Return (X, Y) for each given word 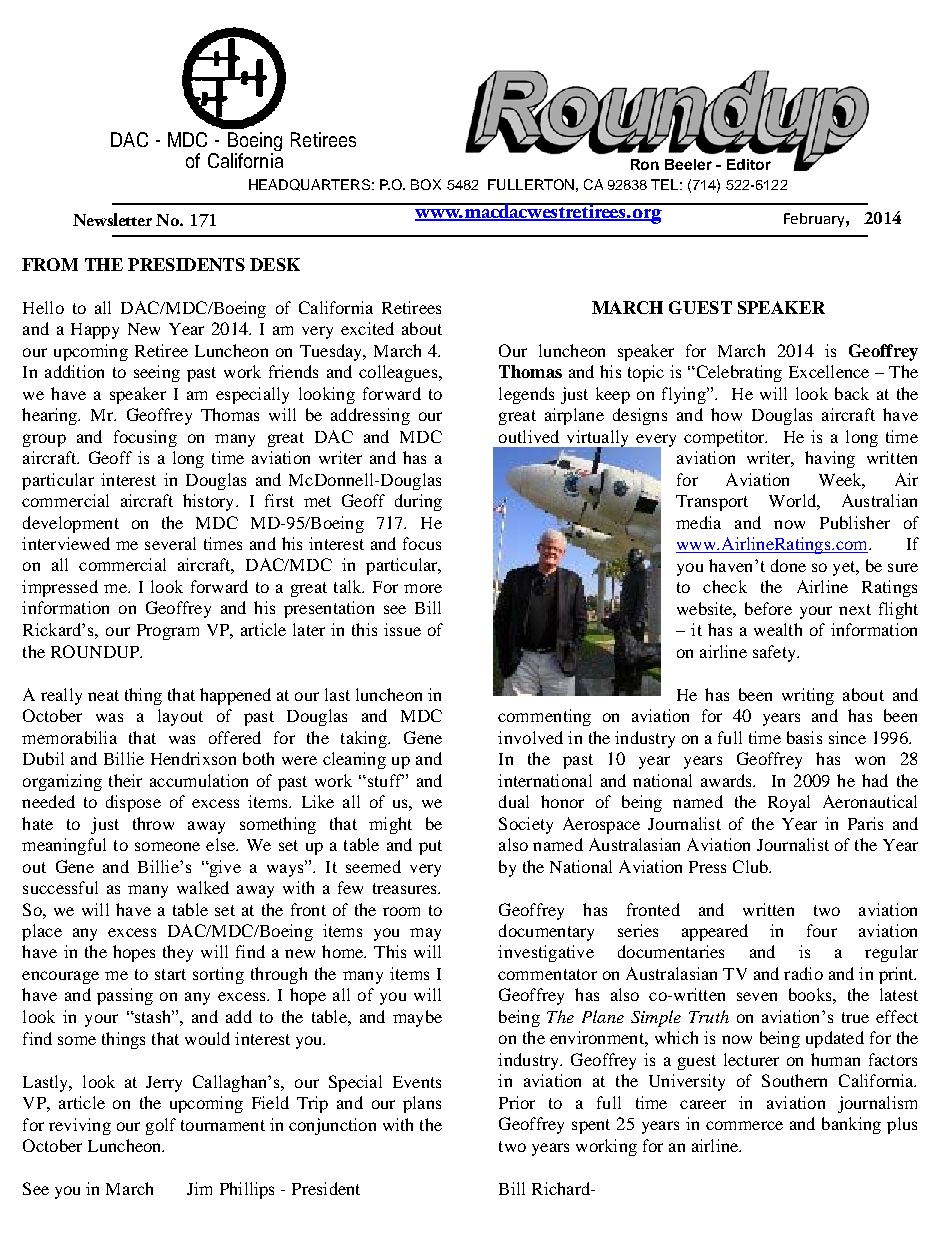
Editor (749, 164)
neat (103, 695)
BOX (426, 184)
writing (808, 696)
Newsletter (112, 219)
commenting (544, 717)
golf (161, 1126)
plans (422, 1104)
